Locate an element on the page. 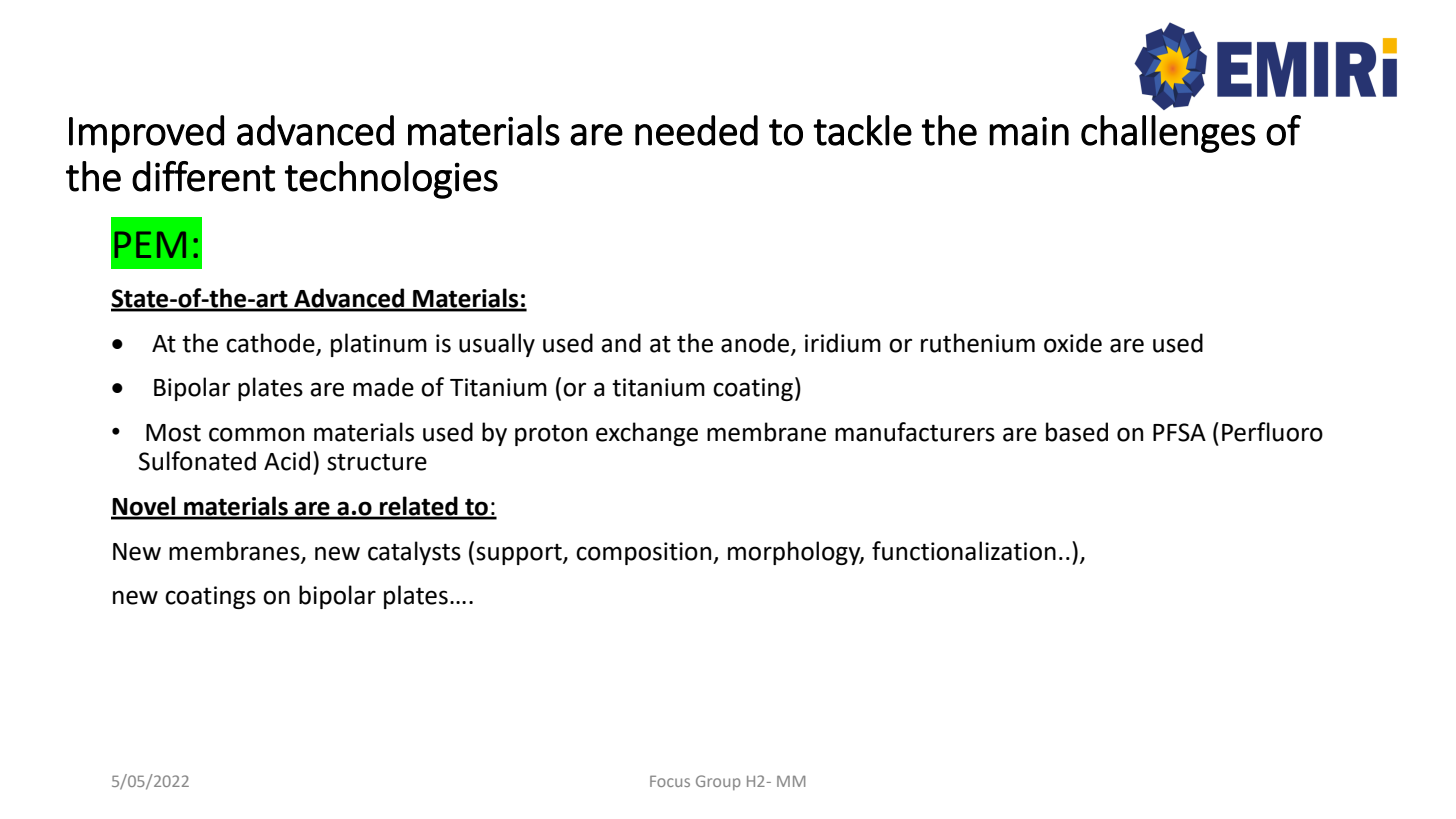 This image has width=1456, height=819. Group is located at coordinates (718, 782).
